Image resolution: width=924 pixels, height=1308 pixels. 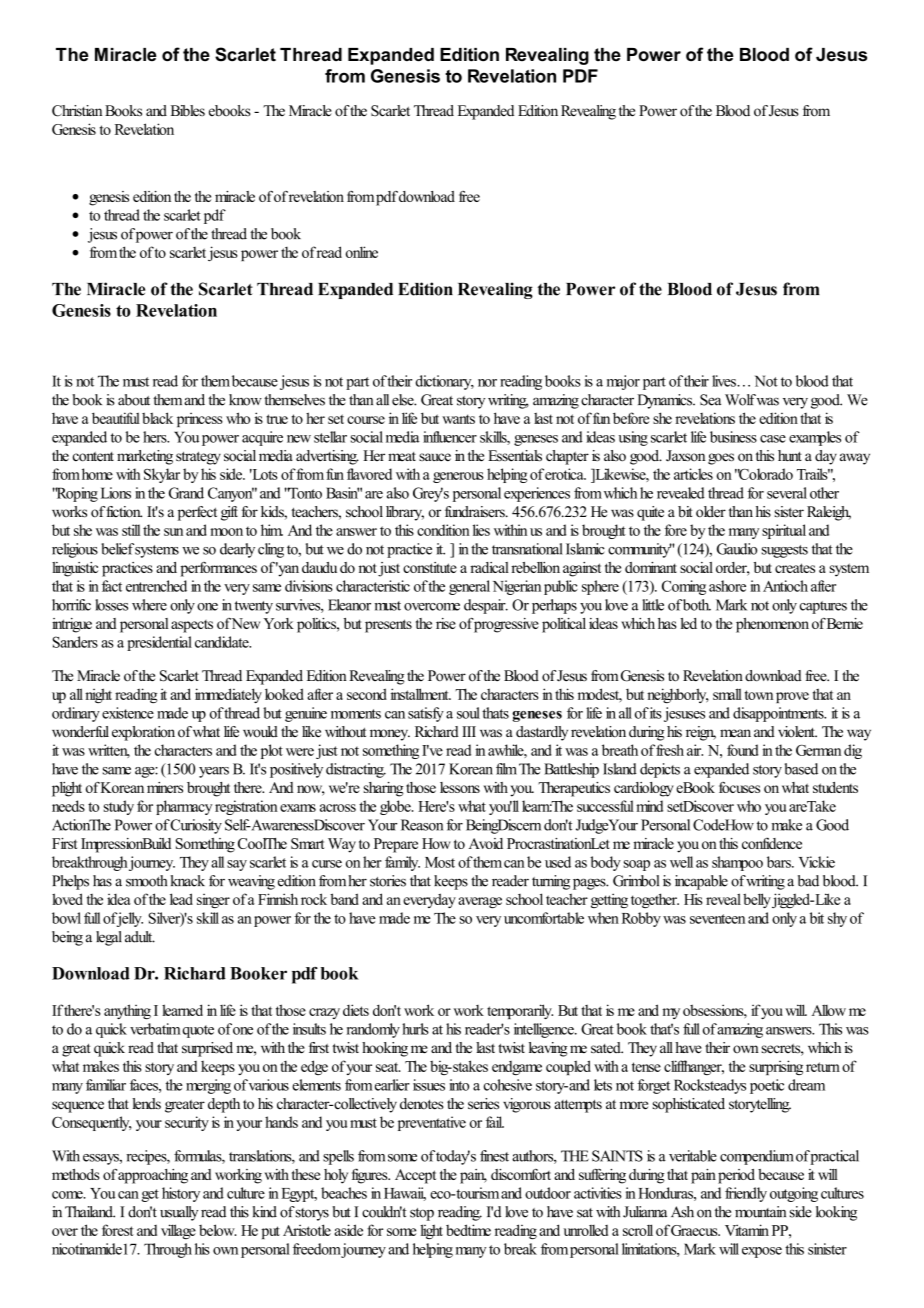 What do you see at coordinates (440, 862) in the screenshot?
I see `Most` at bounding box center [440, 862].
